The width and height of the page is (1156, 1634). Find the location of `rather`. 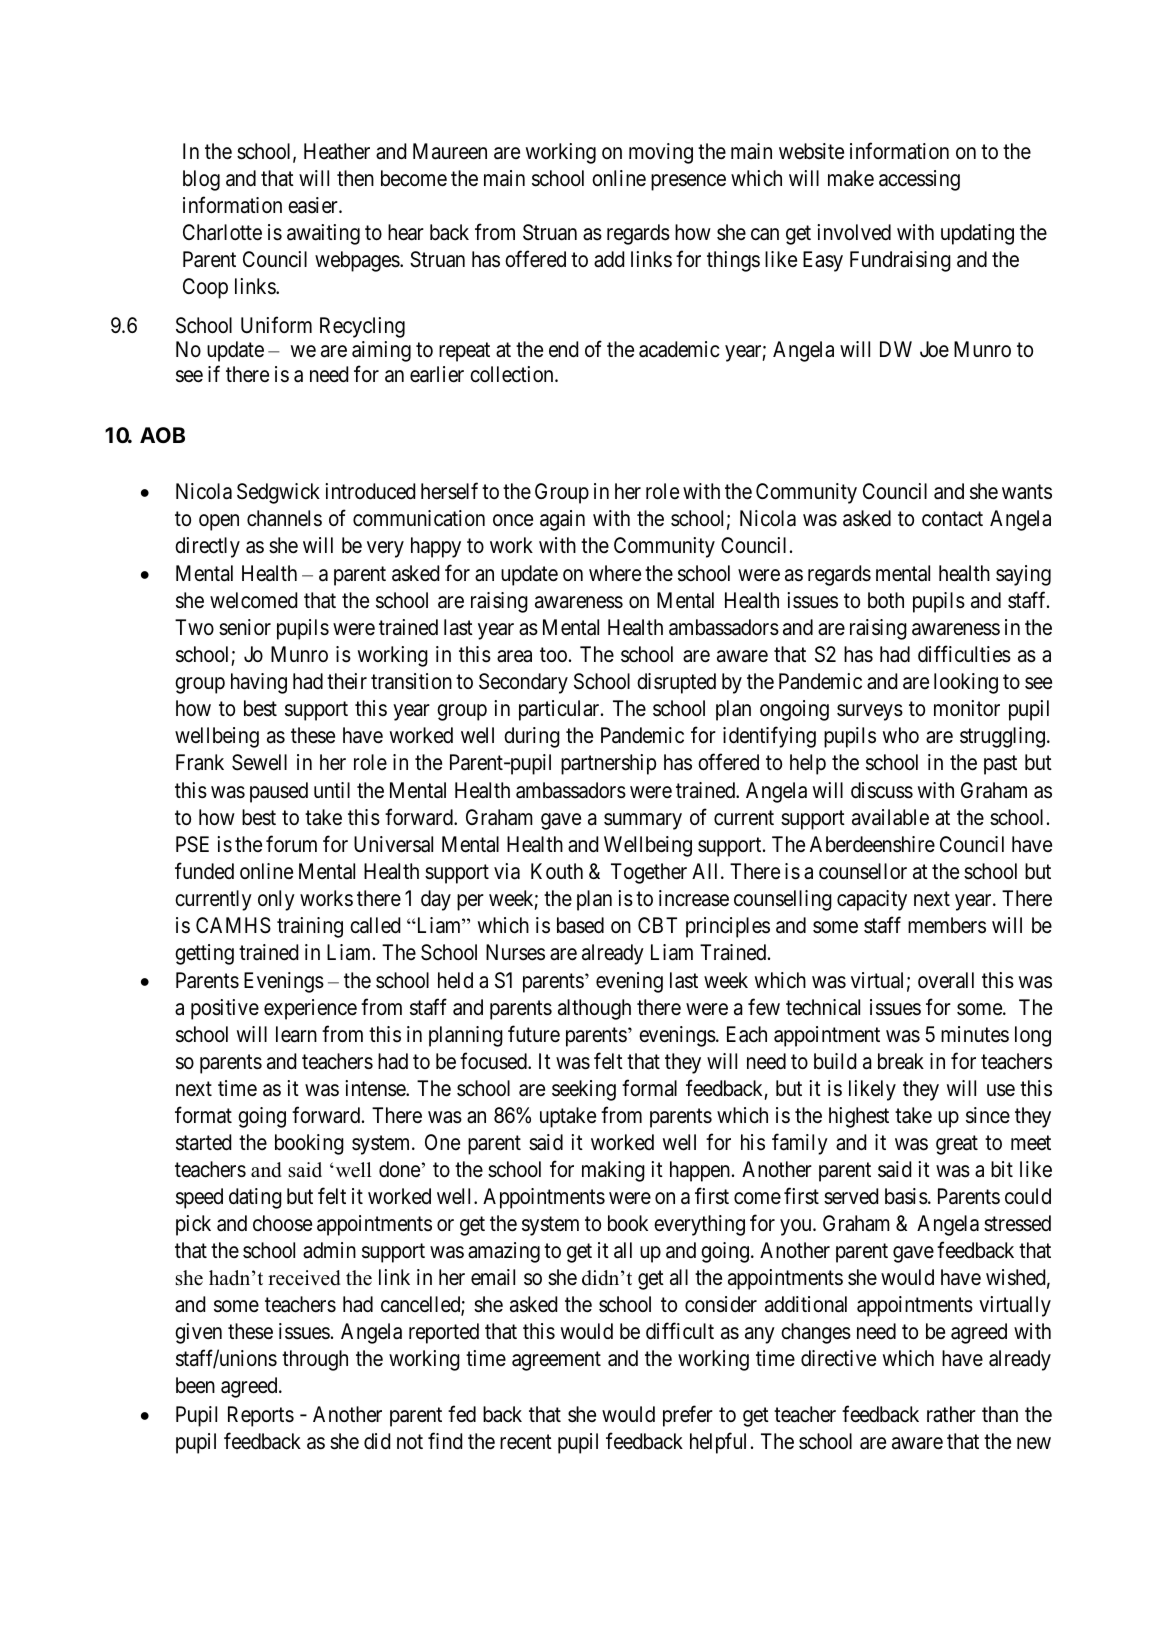

rather is located at coordinates (951, 1414).
